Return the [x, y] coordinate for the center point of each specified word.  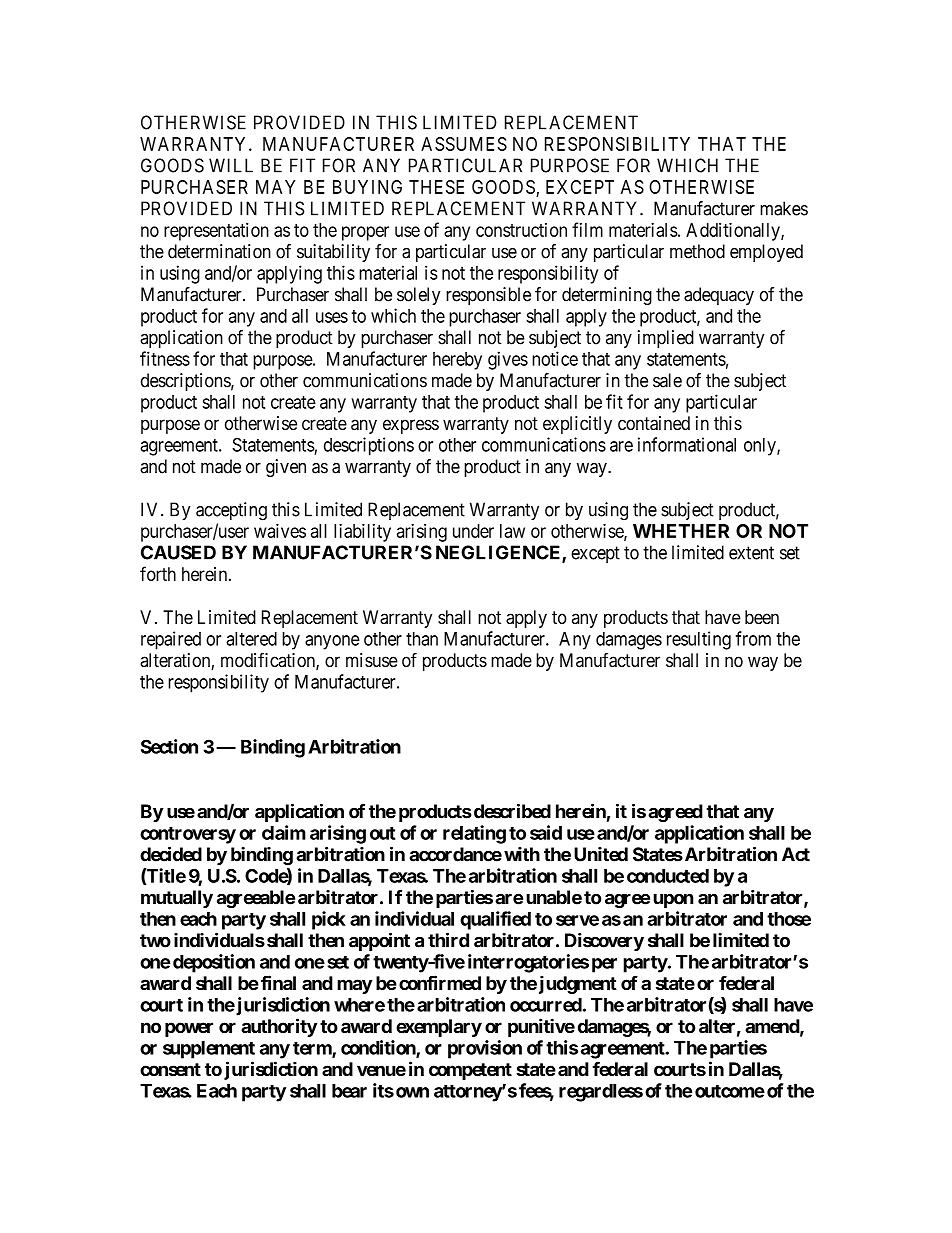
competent [470, 1071]
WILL [231, 165]
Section [169, 746]
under [473, 531]
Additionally [734, 231]
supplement [209, 1050]
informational [687, 444]
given [286, 468]
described [512, 811]
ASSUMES [464, 144]
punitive [541, 1027]
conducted [668, 876]
